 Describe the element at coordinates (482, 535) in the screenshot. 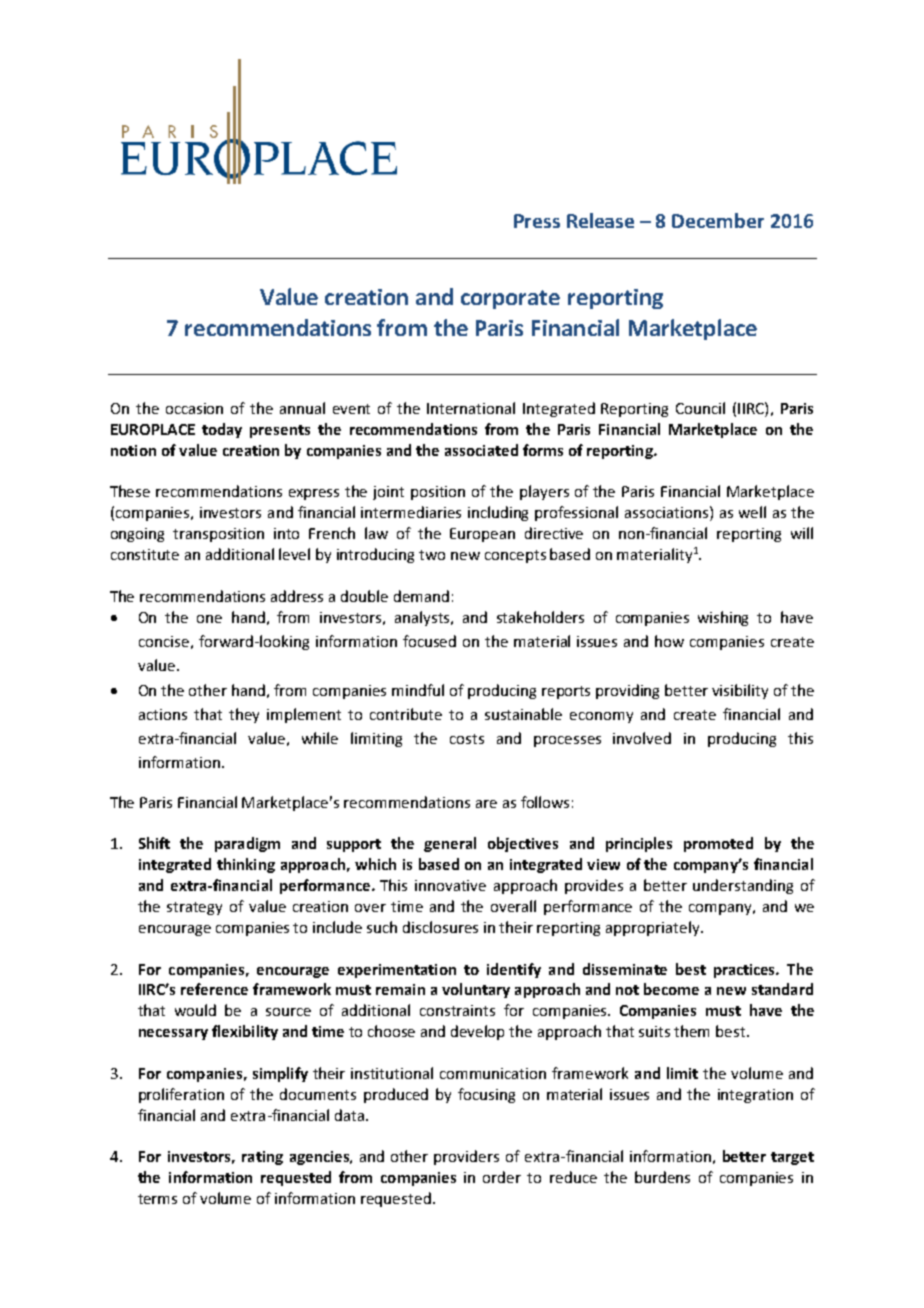

I see `European` at that location.
